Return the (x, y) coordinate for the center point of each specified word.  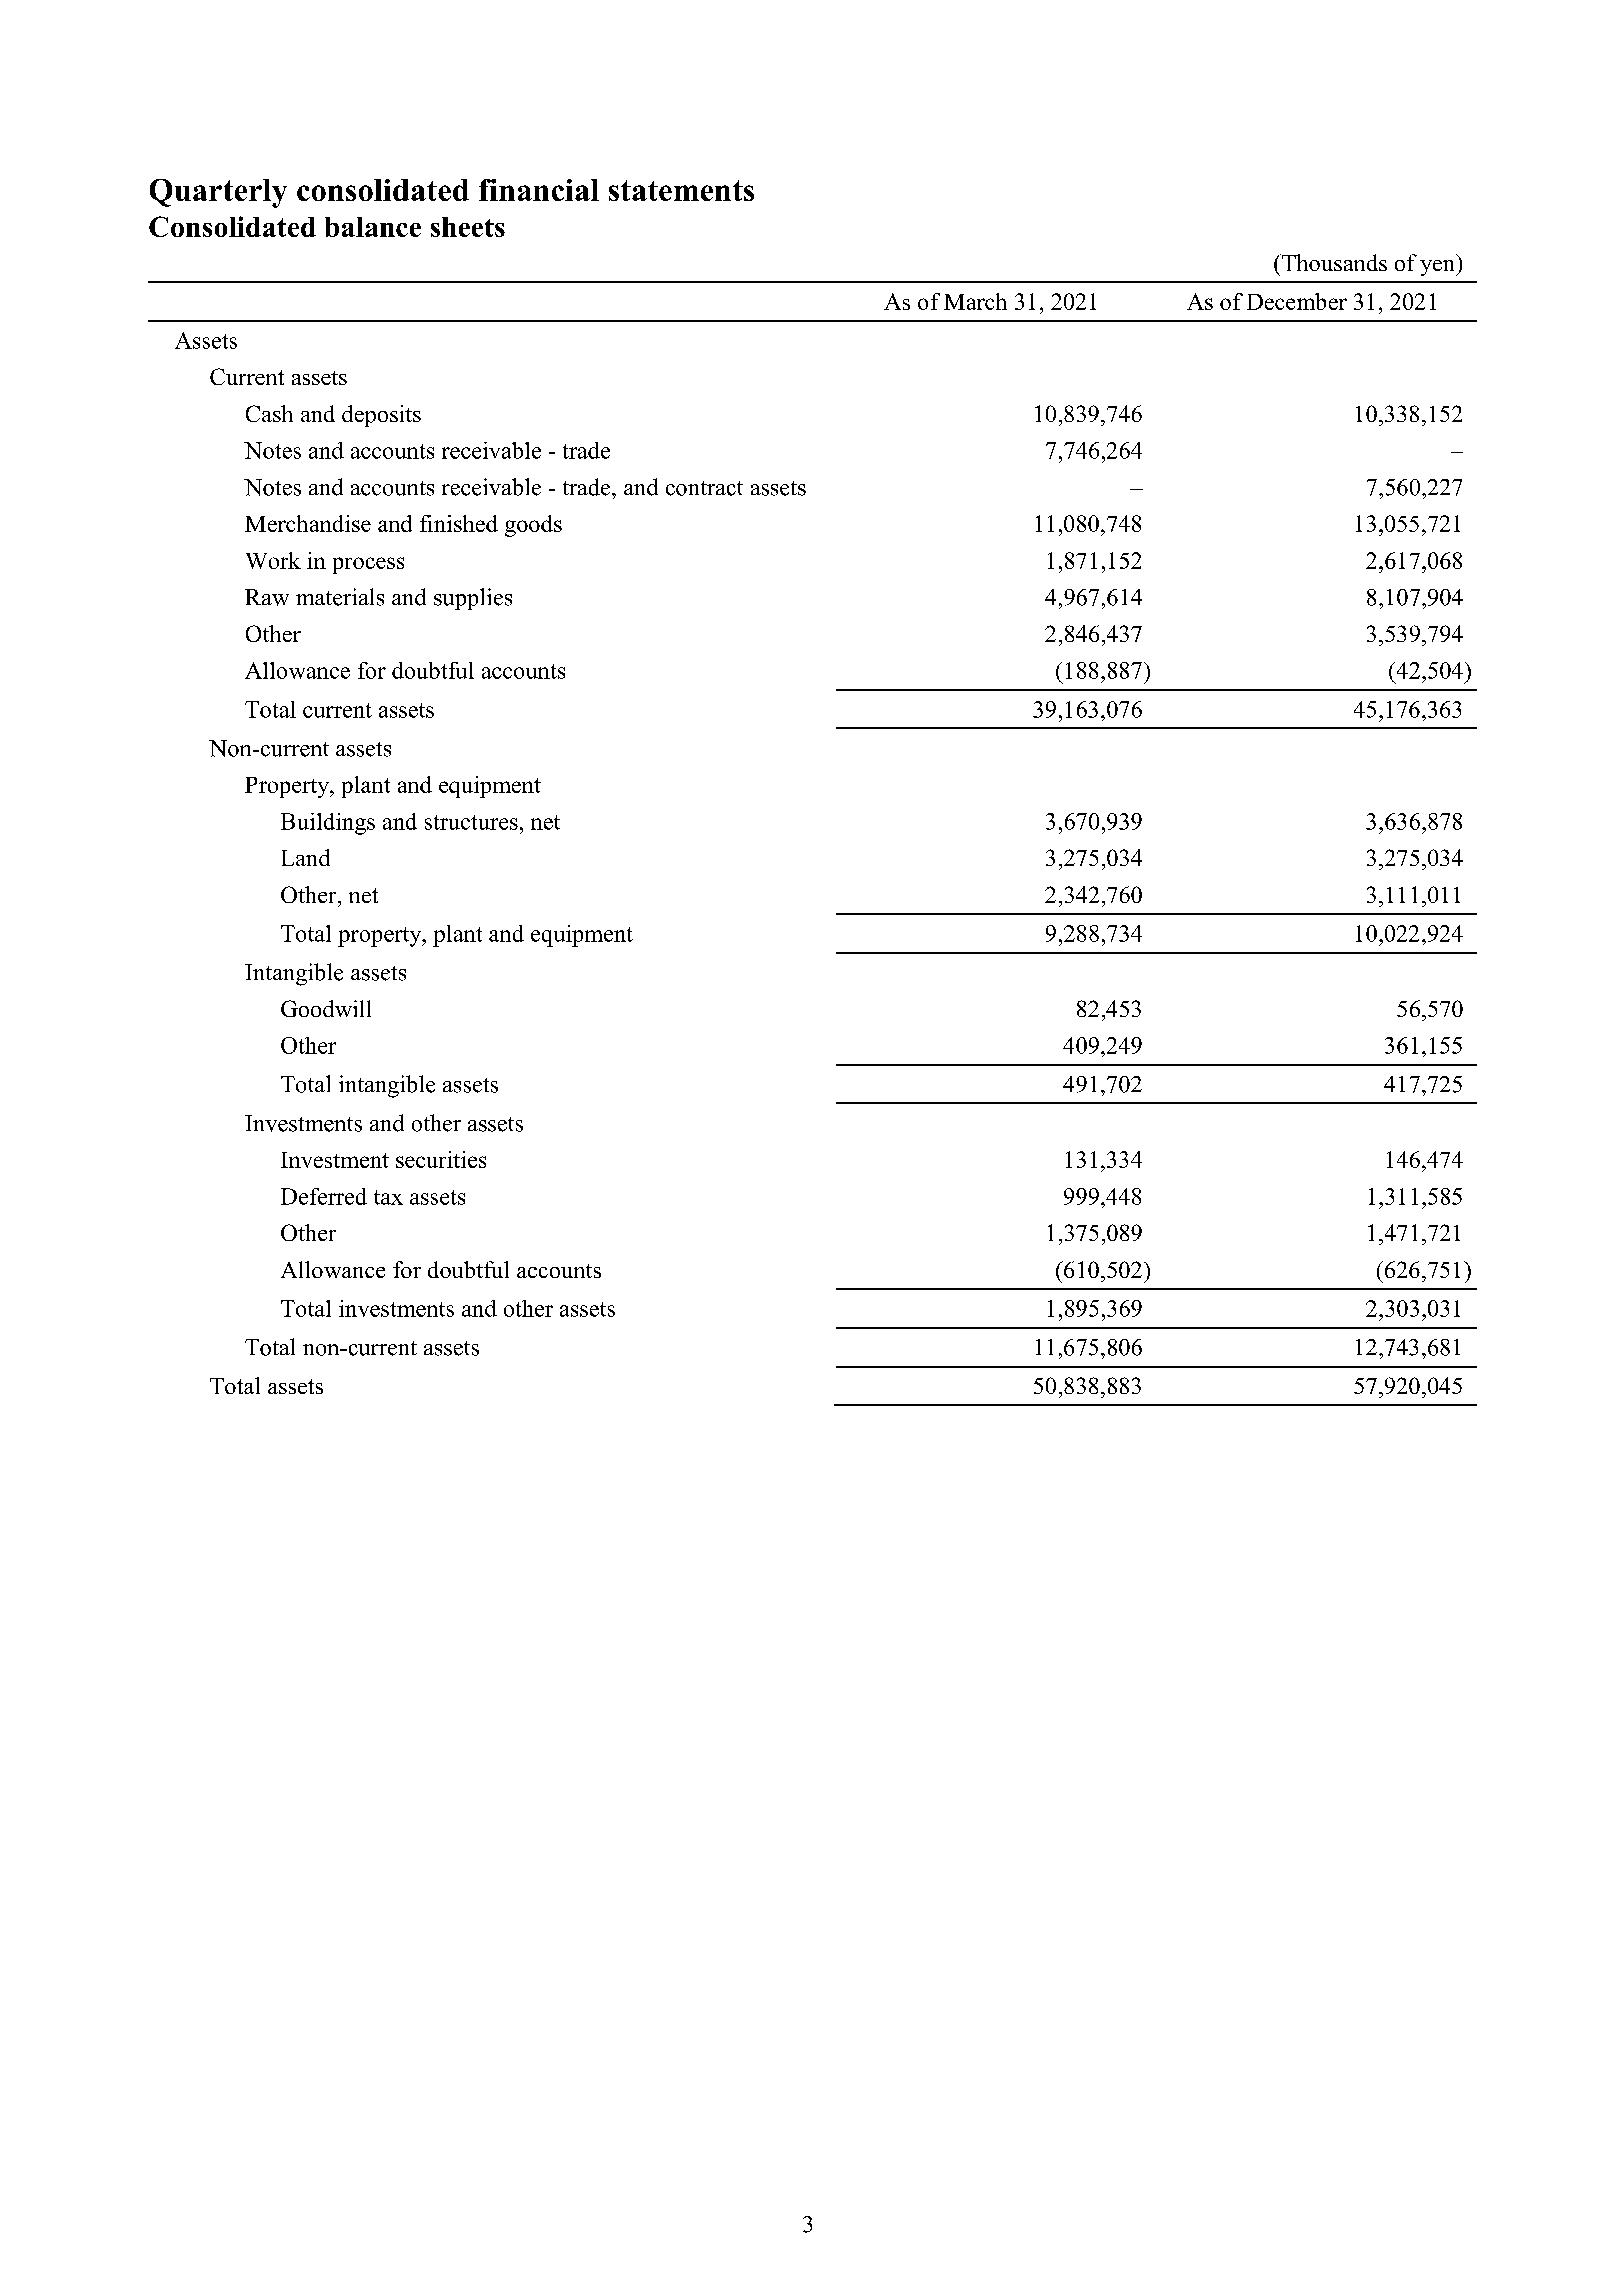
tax (388, 1197)
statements (681, 190)
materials (340, 597)
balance (373, 227)
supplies (473, 599)
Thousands (1333, 262)
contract (704, 488)
